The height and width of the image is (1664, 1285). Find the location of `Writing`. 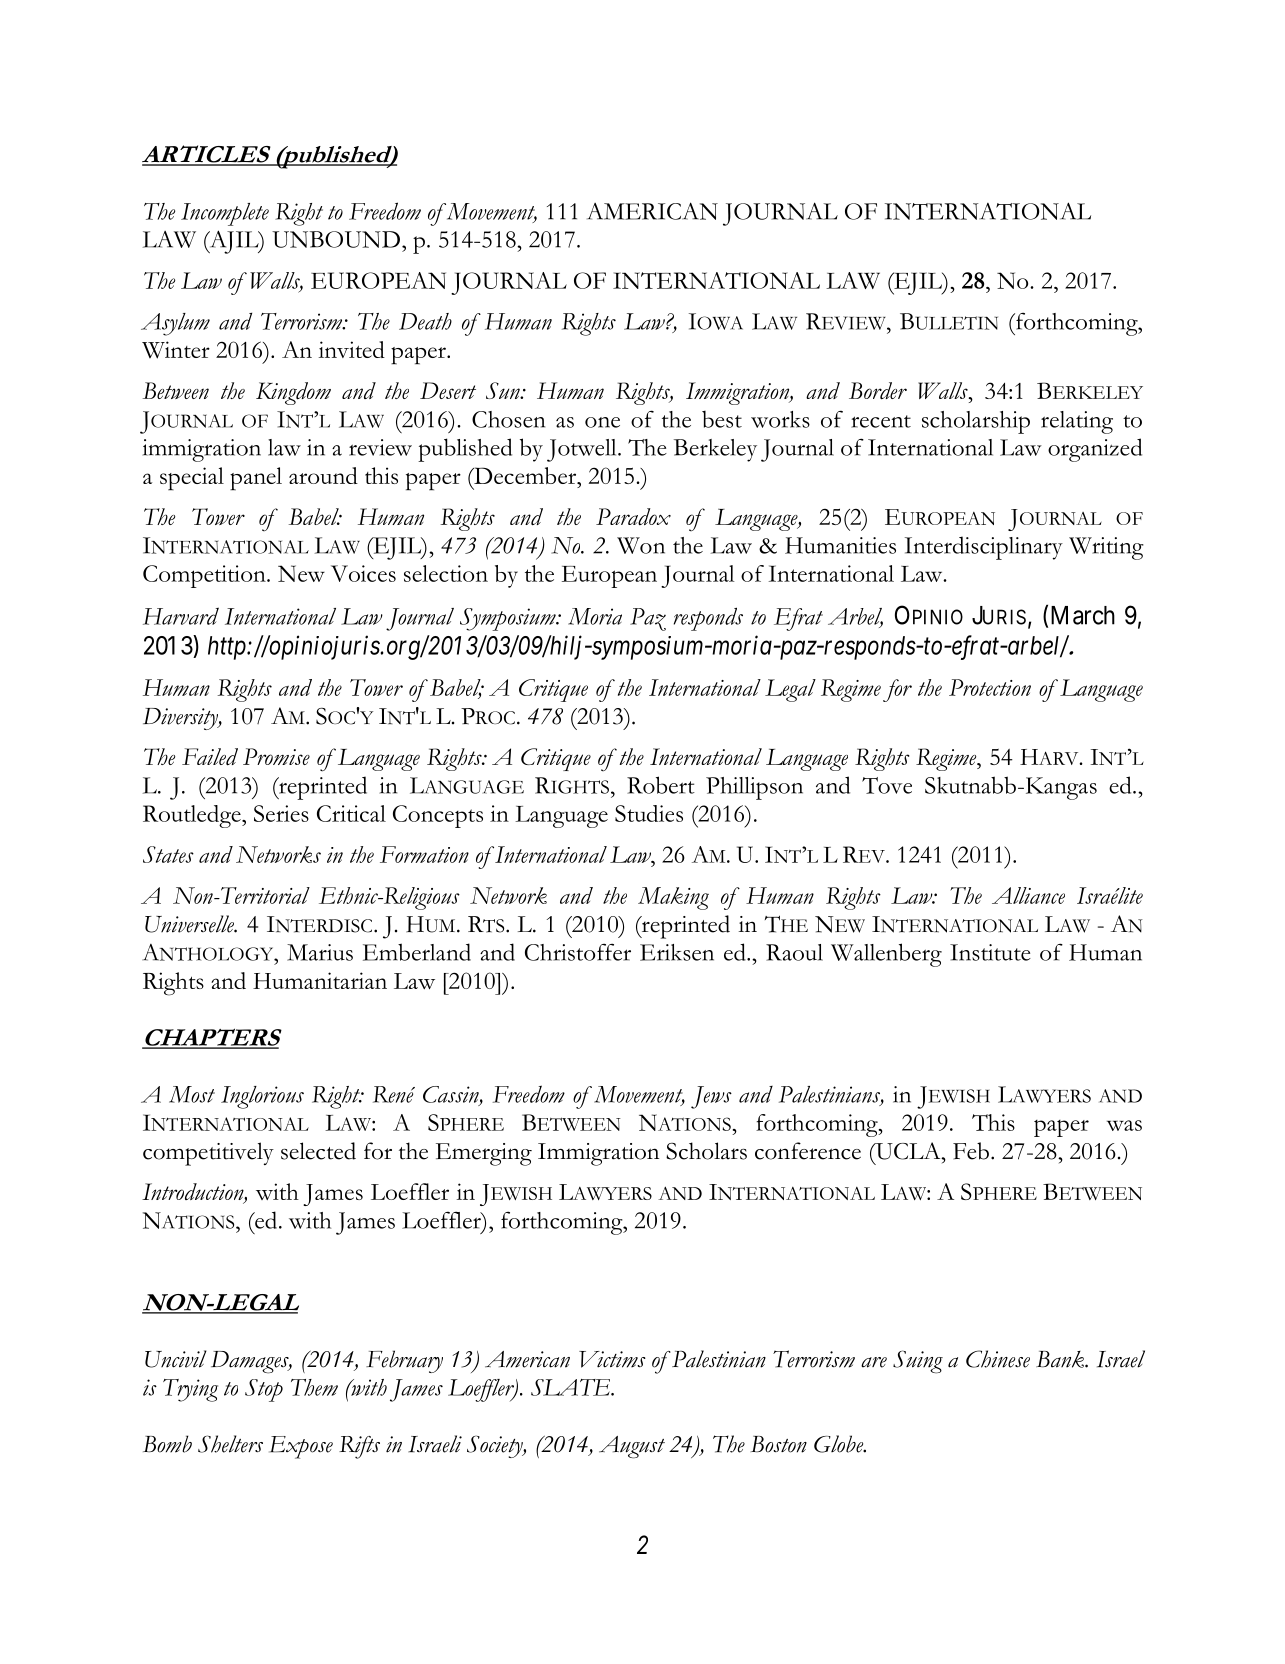

Writing is located at coordinates (1106, 548).
